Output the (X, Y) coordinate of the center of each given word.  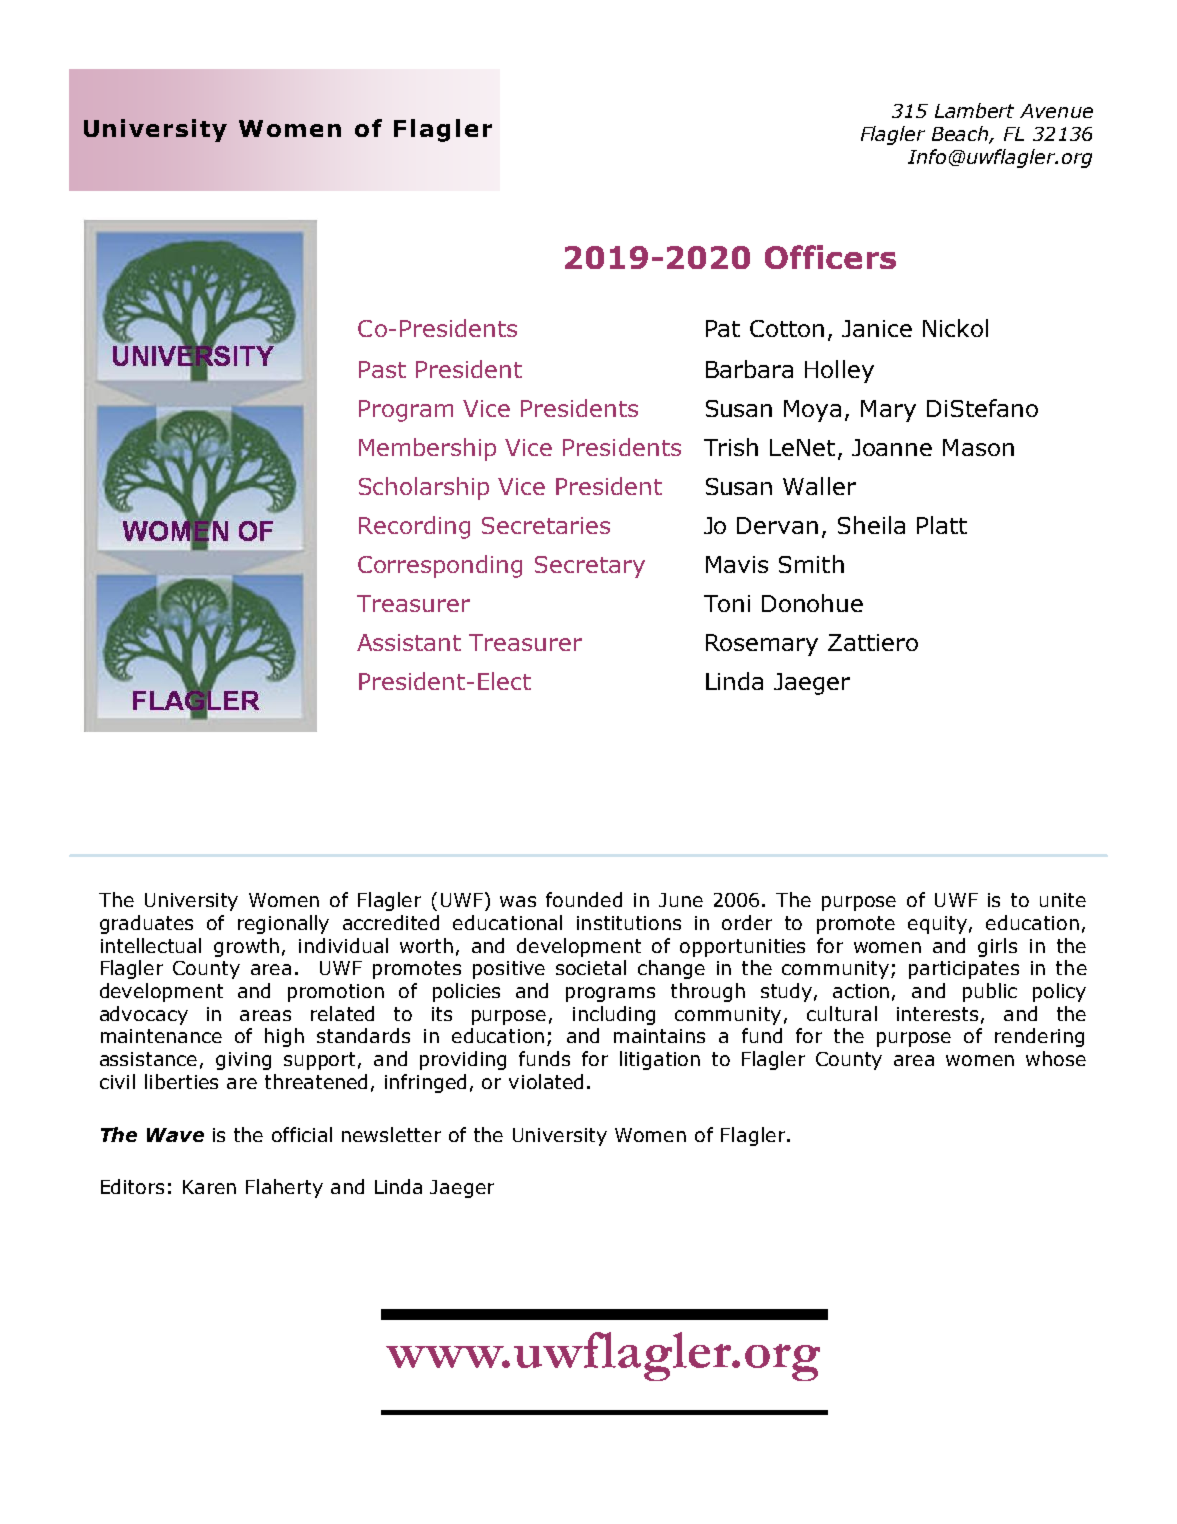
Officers (830, 257)
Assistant (409, 642)
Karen (209, 1187)
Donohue (812, 603)
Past (382, 369)
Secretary (590, 567)
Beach (961, 135)
